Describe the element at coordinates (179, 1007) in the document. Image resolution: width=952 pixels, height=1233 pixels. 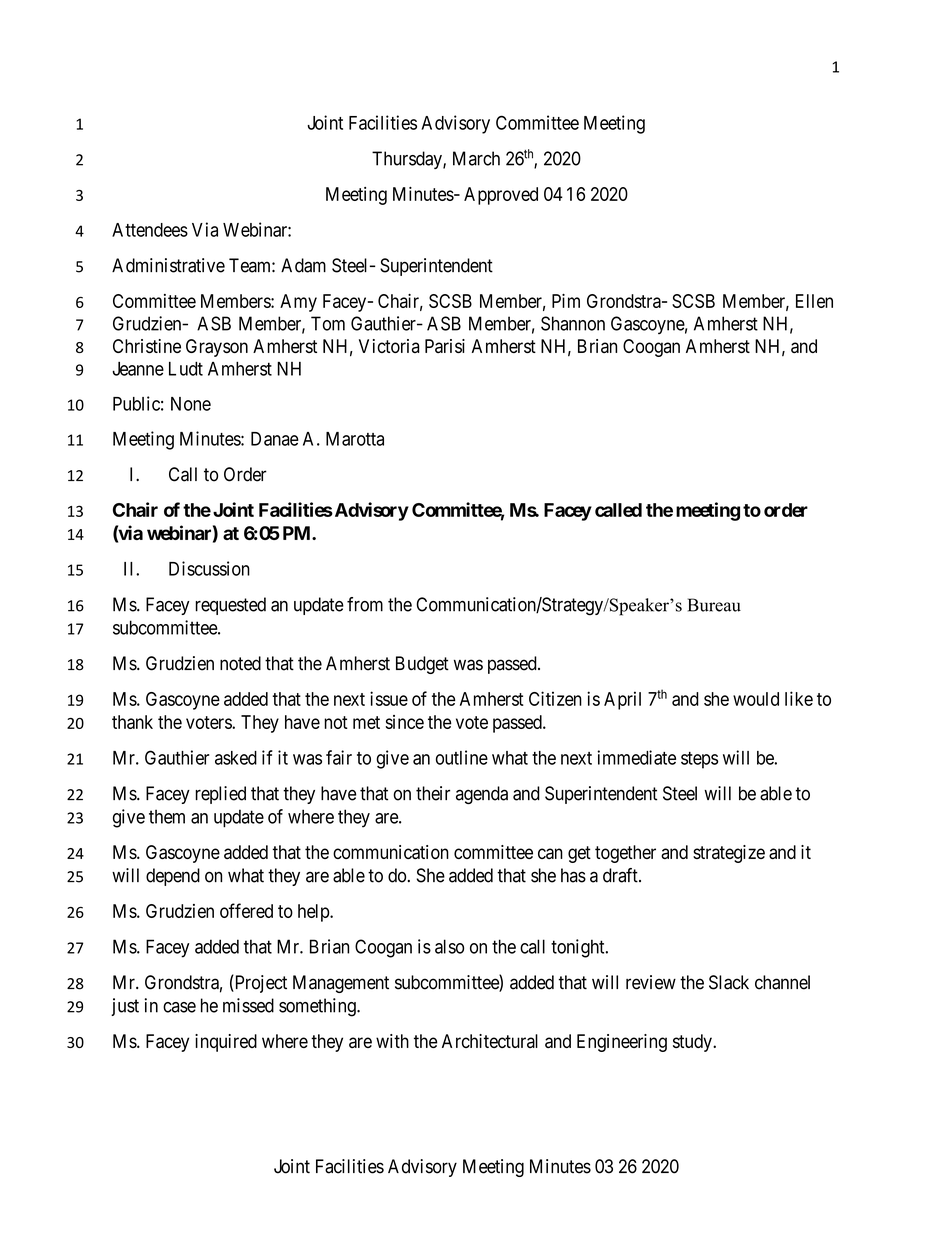
I see `case` at that location.
